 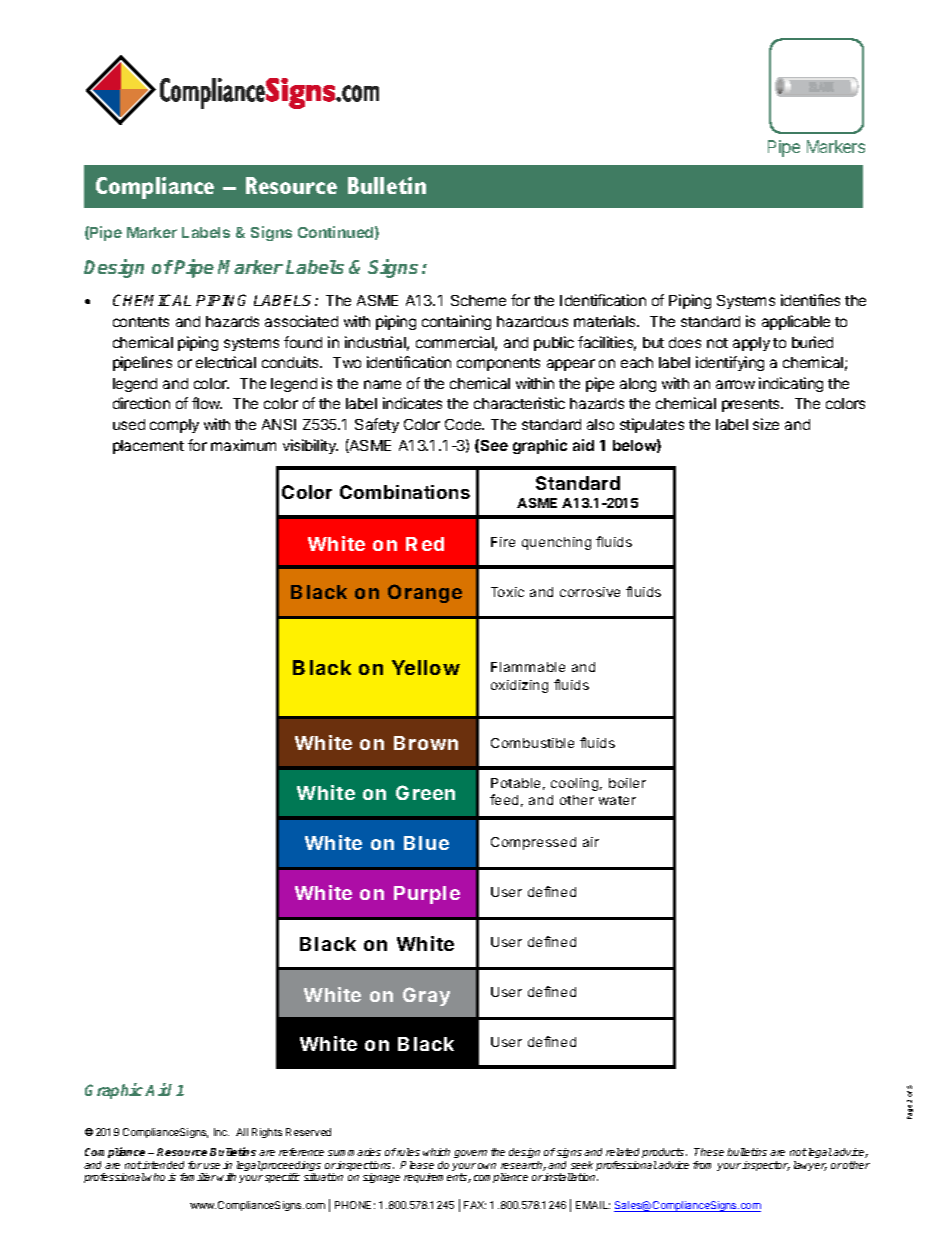 I want to click on air, so click(x=591, y=842).
